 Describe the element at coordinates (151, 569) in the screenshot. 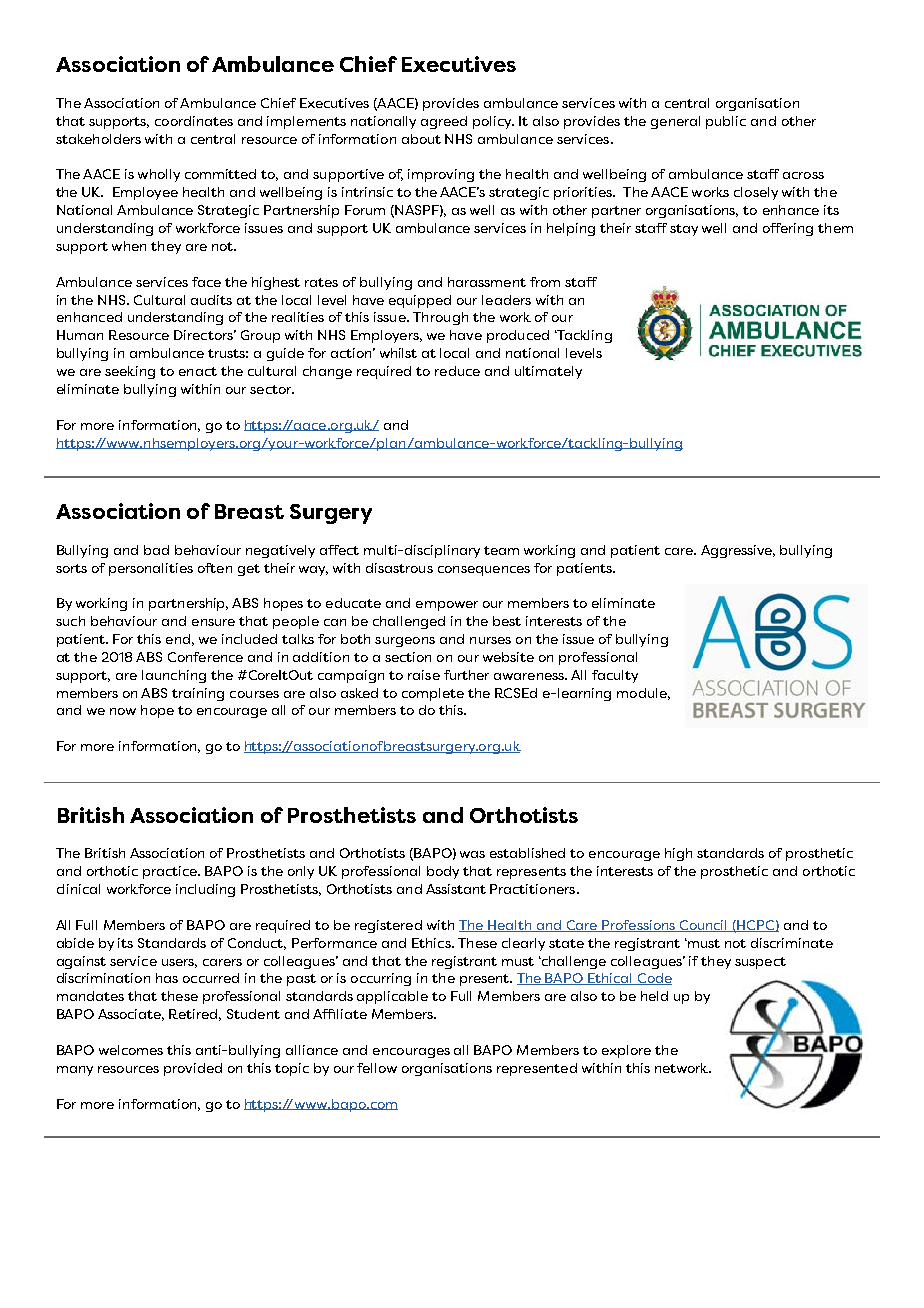

I see `personalities` at that location.
